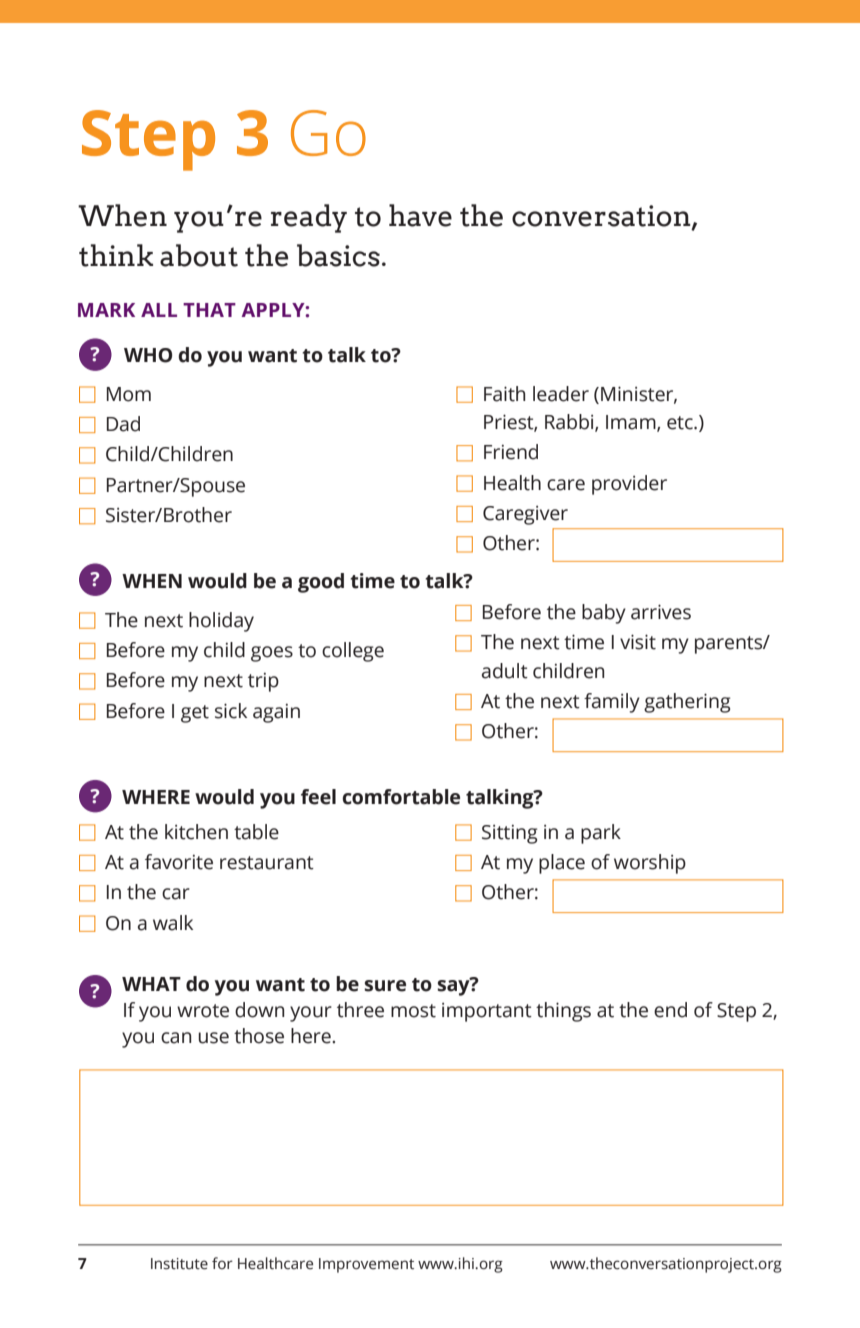 The height and width of the page is (1328, 860). I want to click on feel, so click(318, 797).
